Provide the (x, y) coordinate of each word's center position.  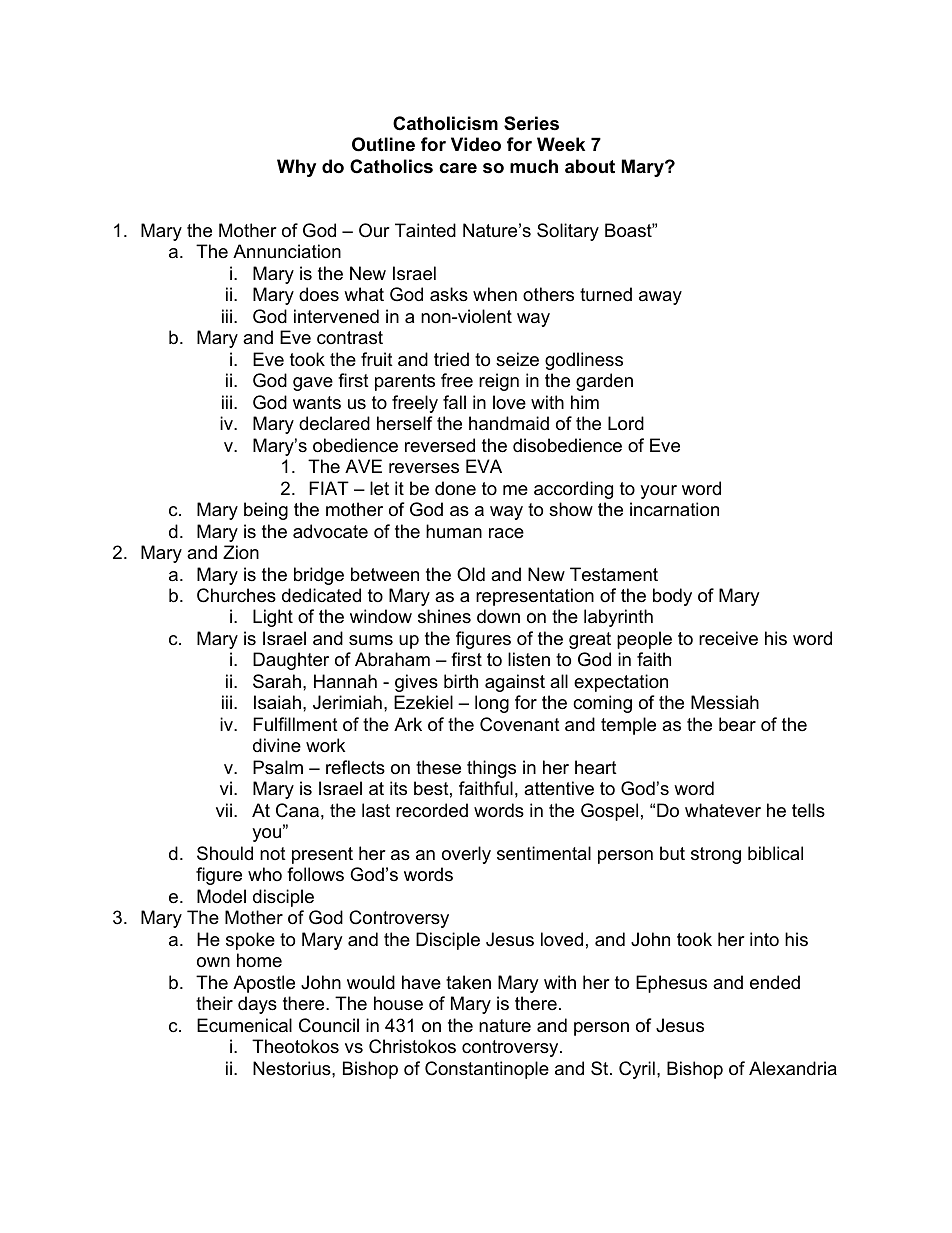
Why (296, 168)
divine (277, 745)
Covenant (520, 724)
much (534, 166)
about (590, 166)
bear (737, 724)
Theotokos (295, 1046)
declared (334, 423)
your (658, 492)
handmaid (509, 423)
